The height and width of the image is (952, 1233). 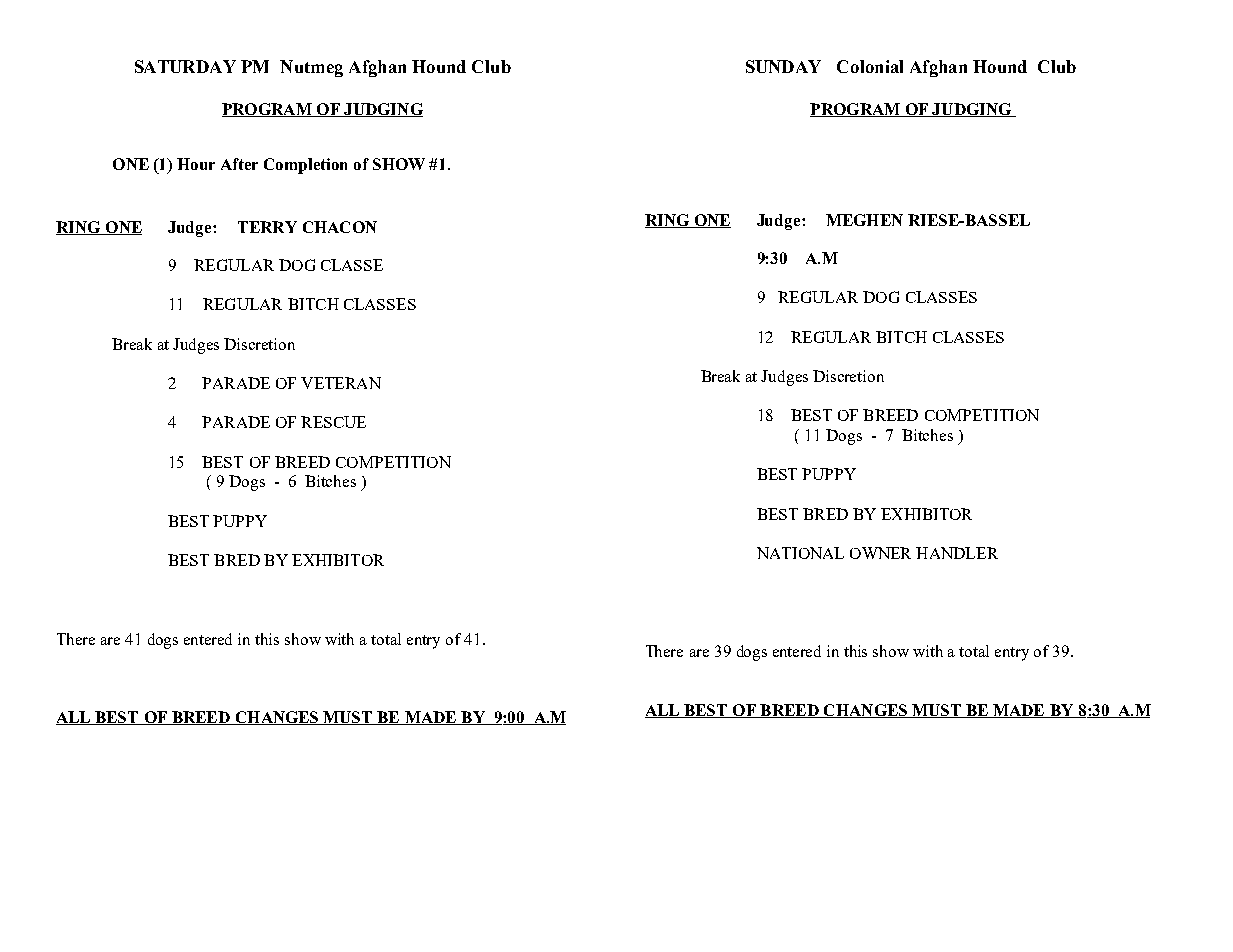 I want to click on RESCUE, so click(x=333, y=422).
